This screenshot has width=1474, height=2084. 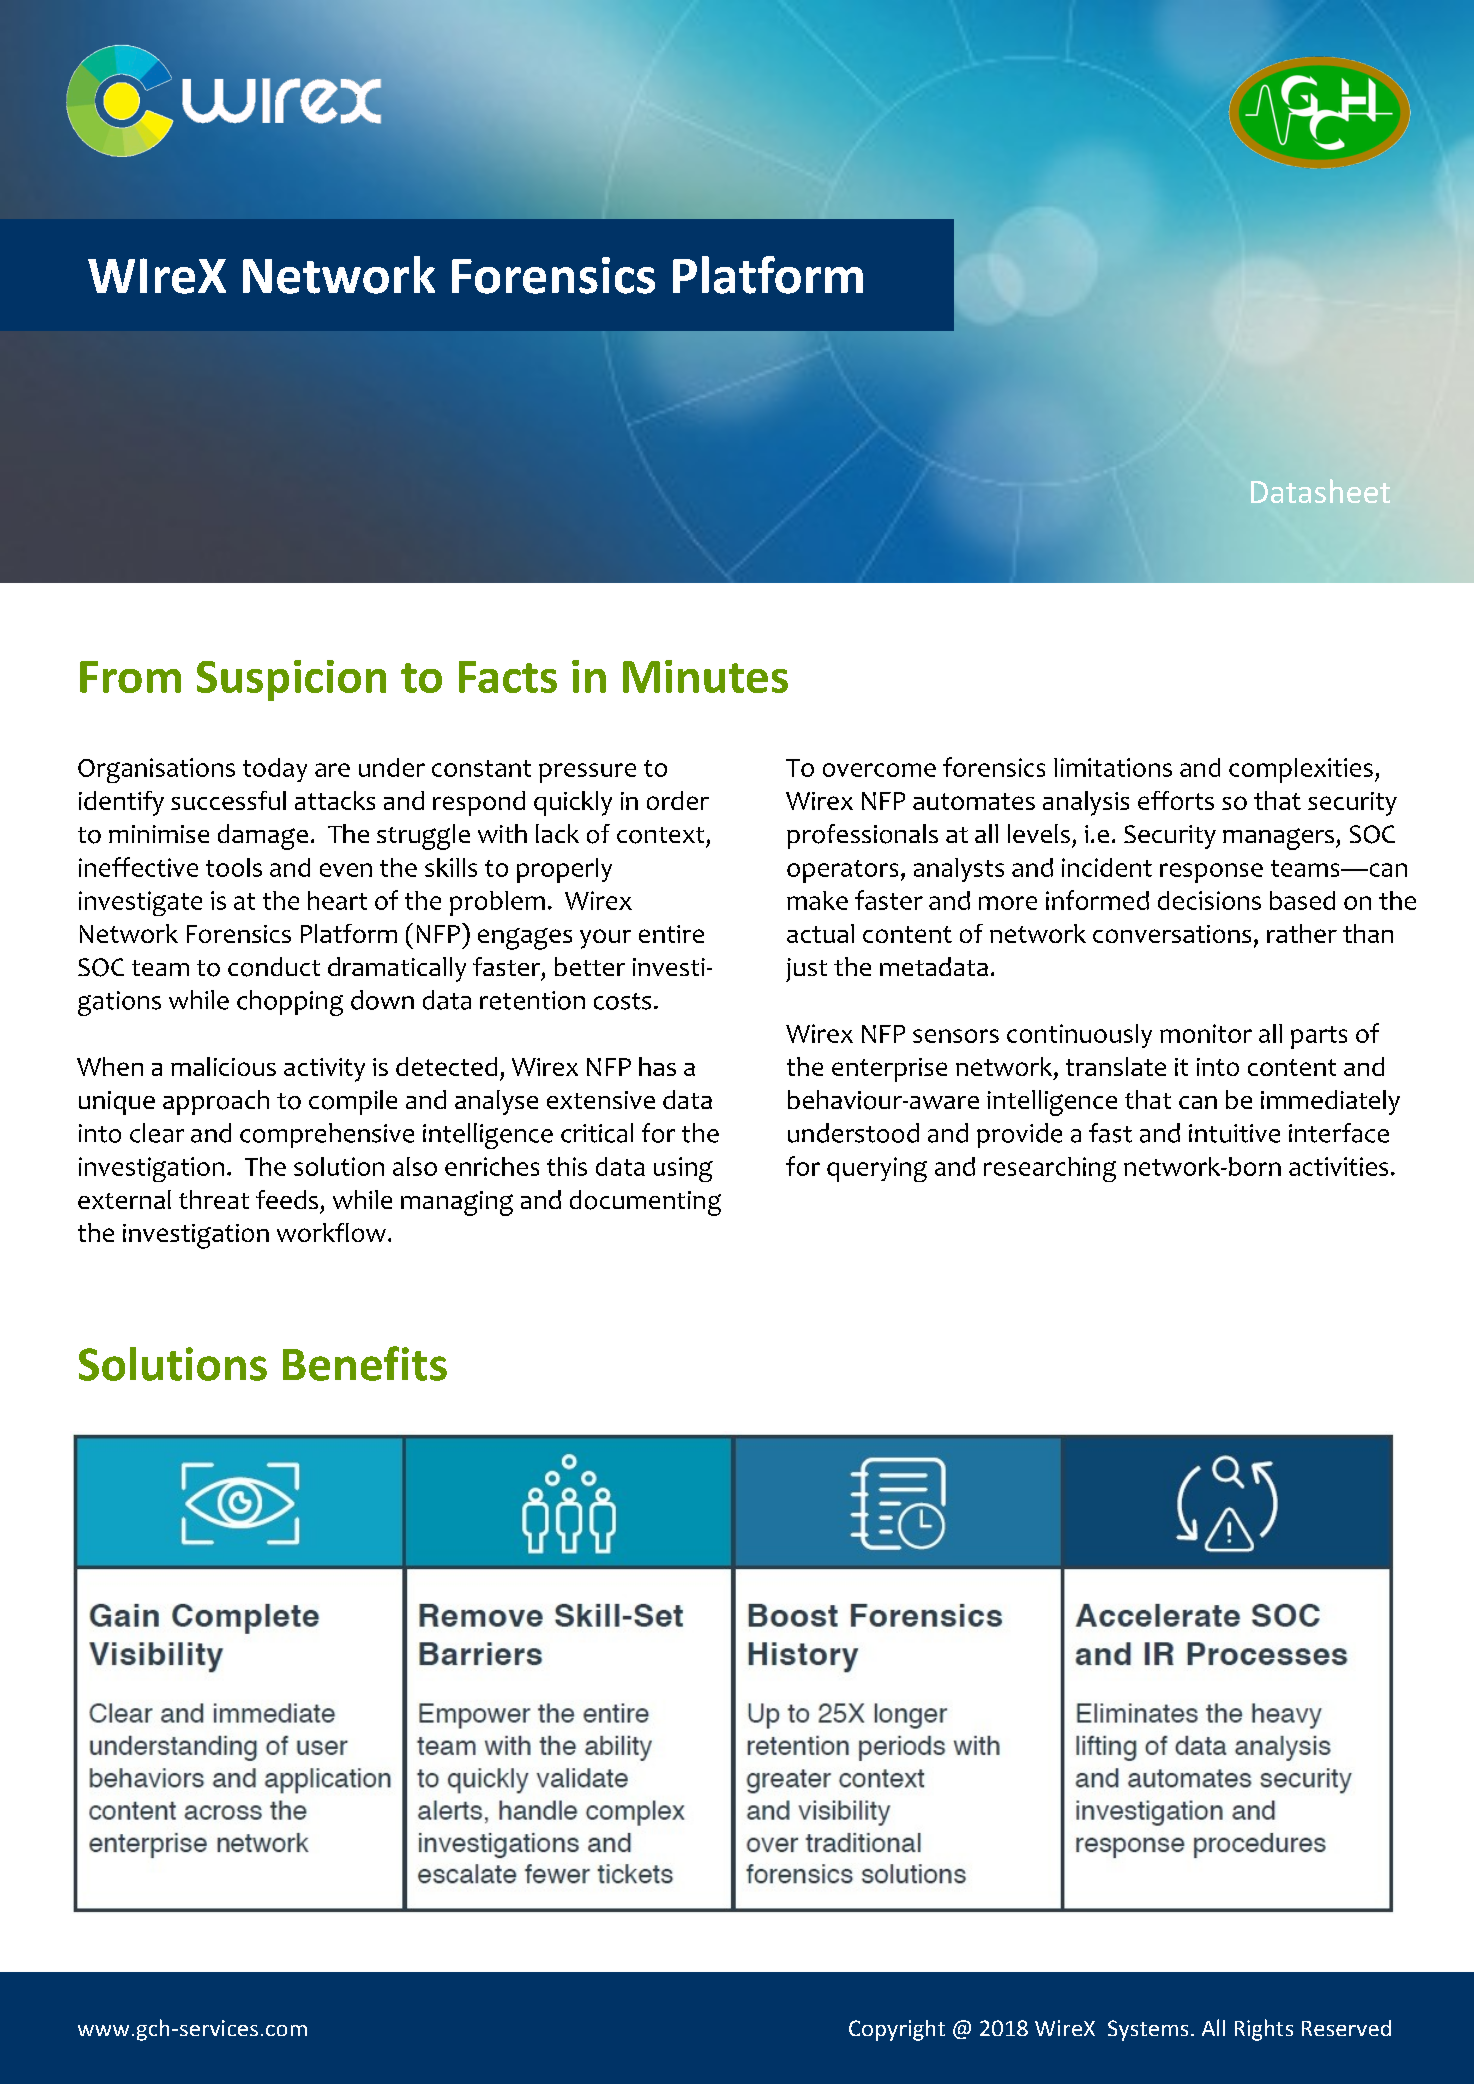 I want to click on monitor, so click(x=1206, y=1033).
